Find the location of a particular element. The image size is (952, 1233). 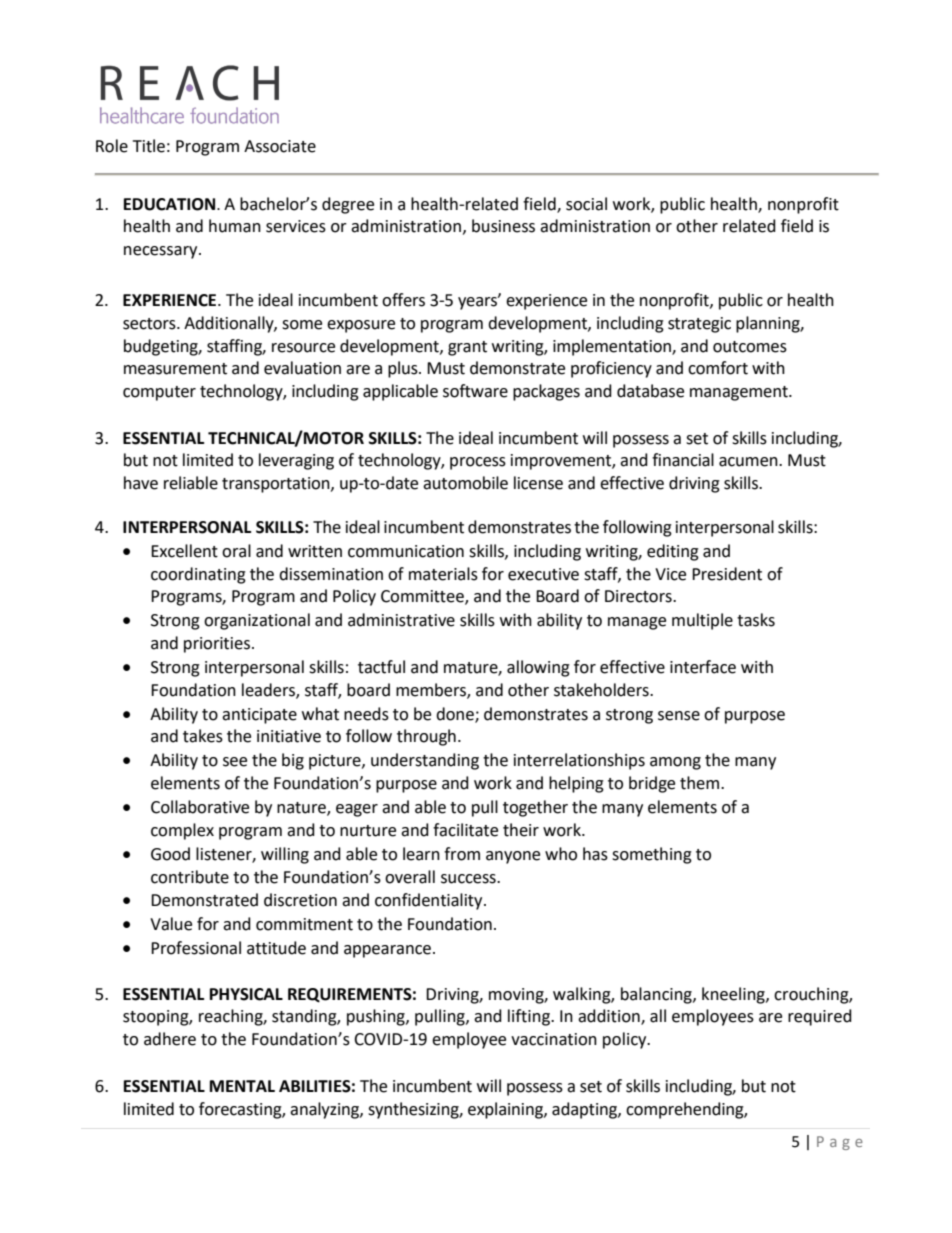

EDUCATION is located at coordinates (171, 204).
